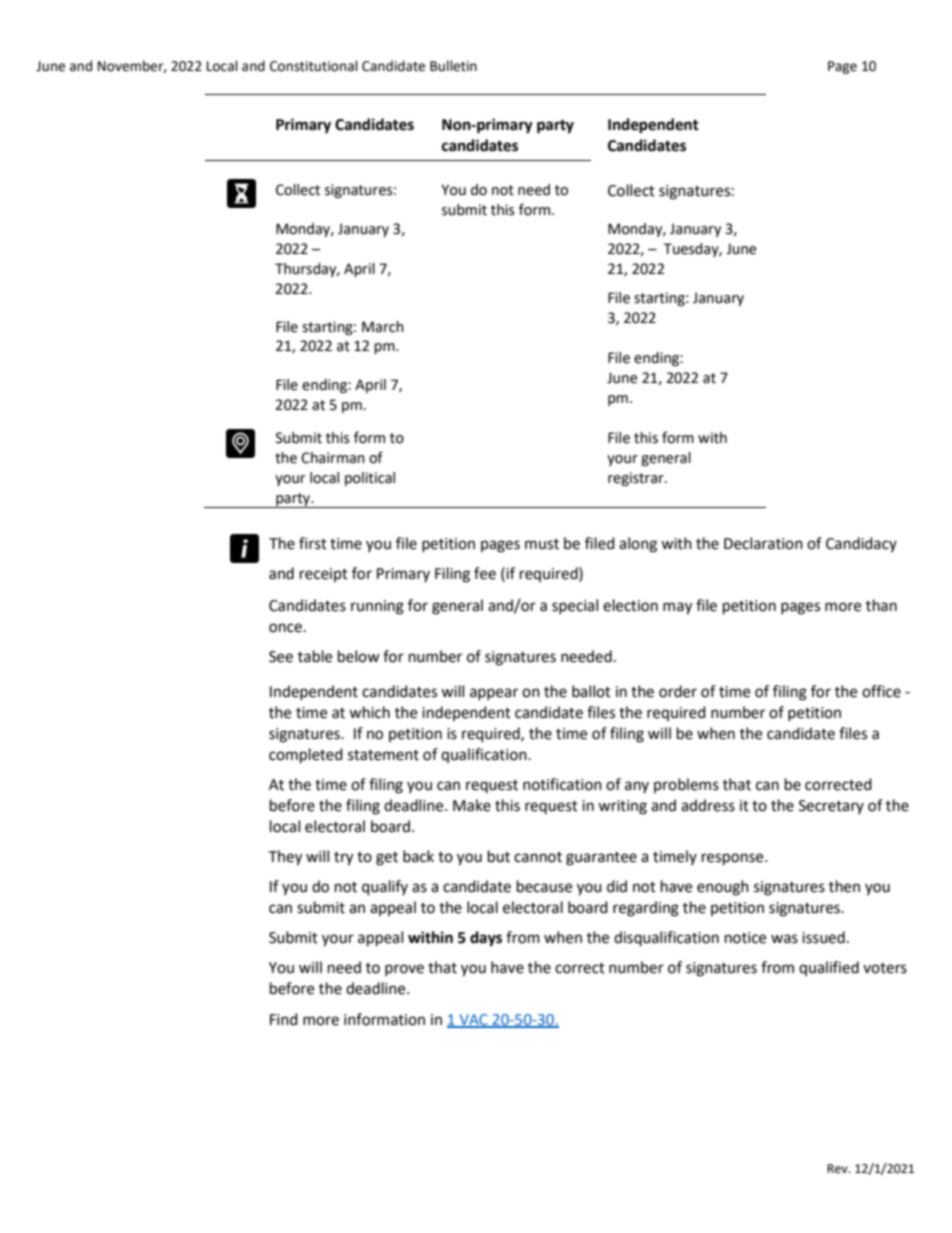 The height and width of the screenshot is (1233, 952). What do you see at coordinates (473, 1020) in the screenshot?
I see `VAC` at bounding box center [473, 1020].
